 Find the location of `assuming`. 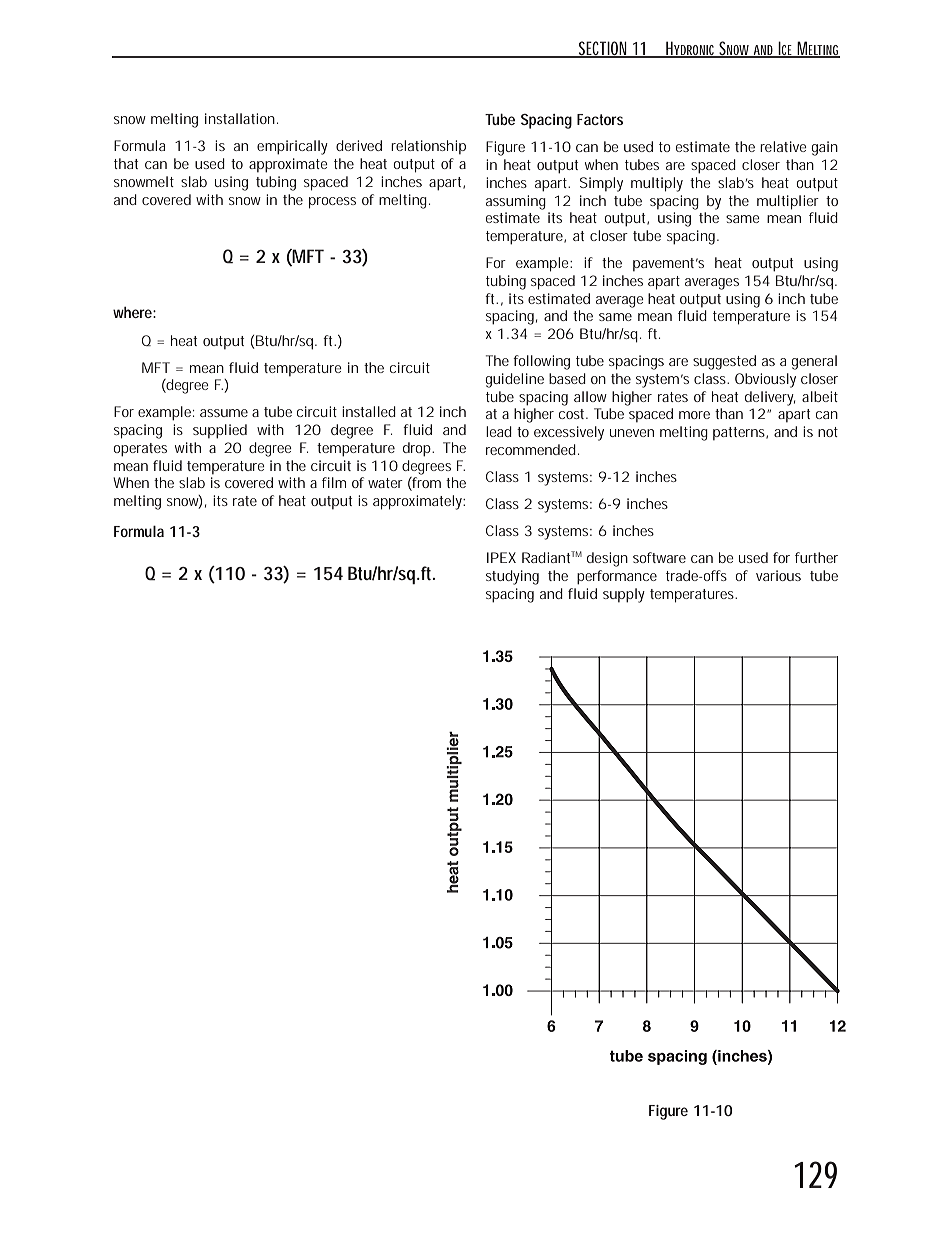

assuming is located at coordinates (516, 202).
